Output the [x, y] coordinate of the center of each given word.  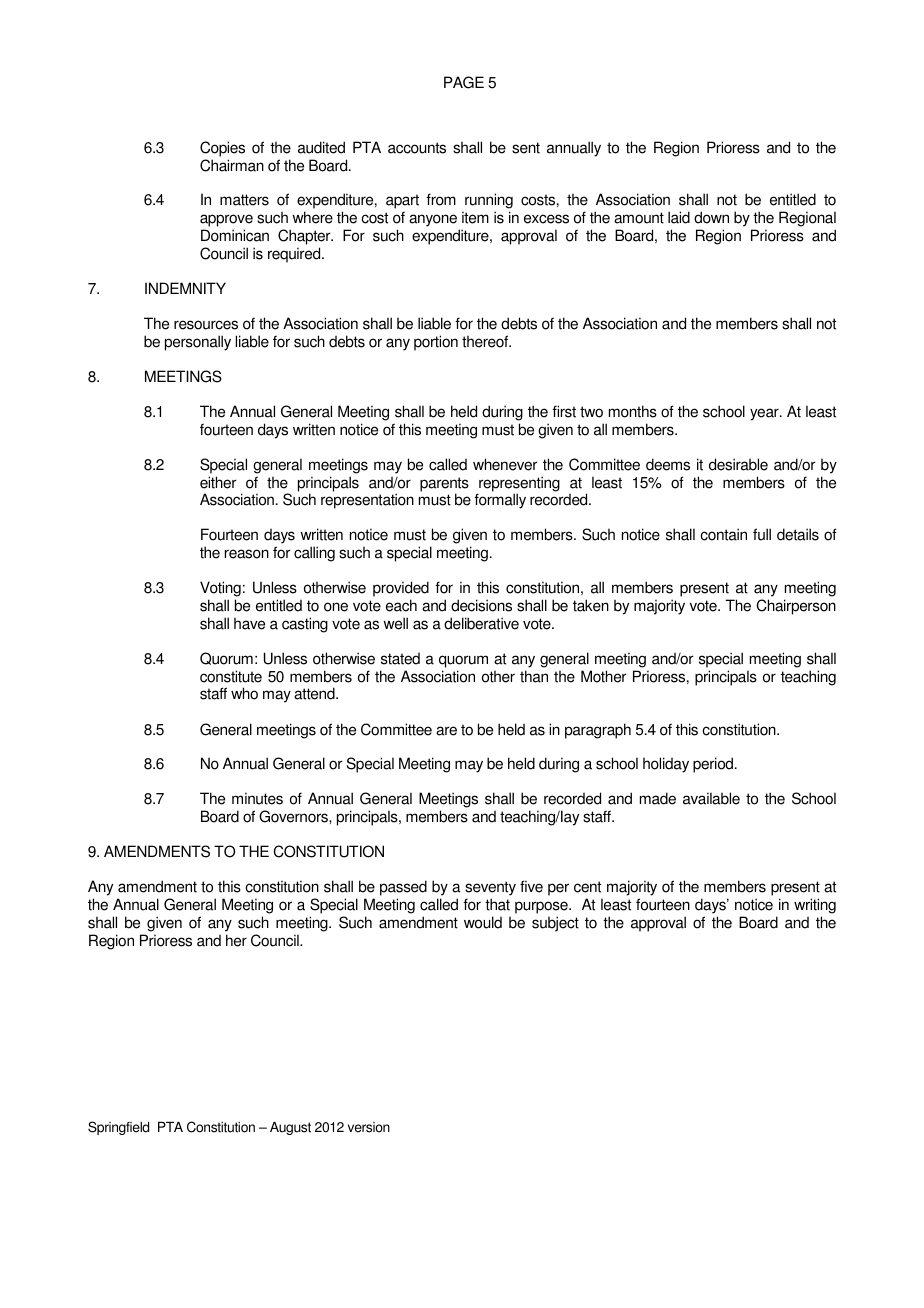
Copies [222, 149]
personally [198, 343]
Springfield [118, 1128]
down [711, 217]
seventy [490, 888]
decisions [481, 605]
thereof [486, 341]
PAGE [464, 82]
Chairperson [796, 607]
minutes [257, 798]
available [711, 798]
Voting [220, 589]
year [765, 414]
